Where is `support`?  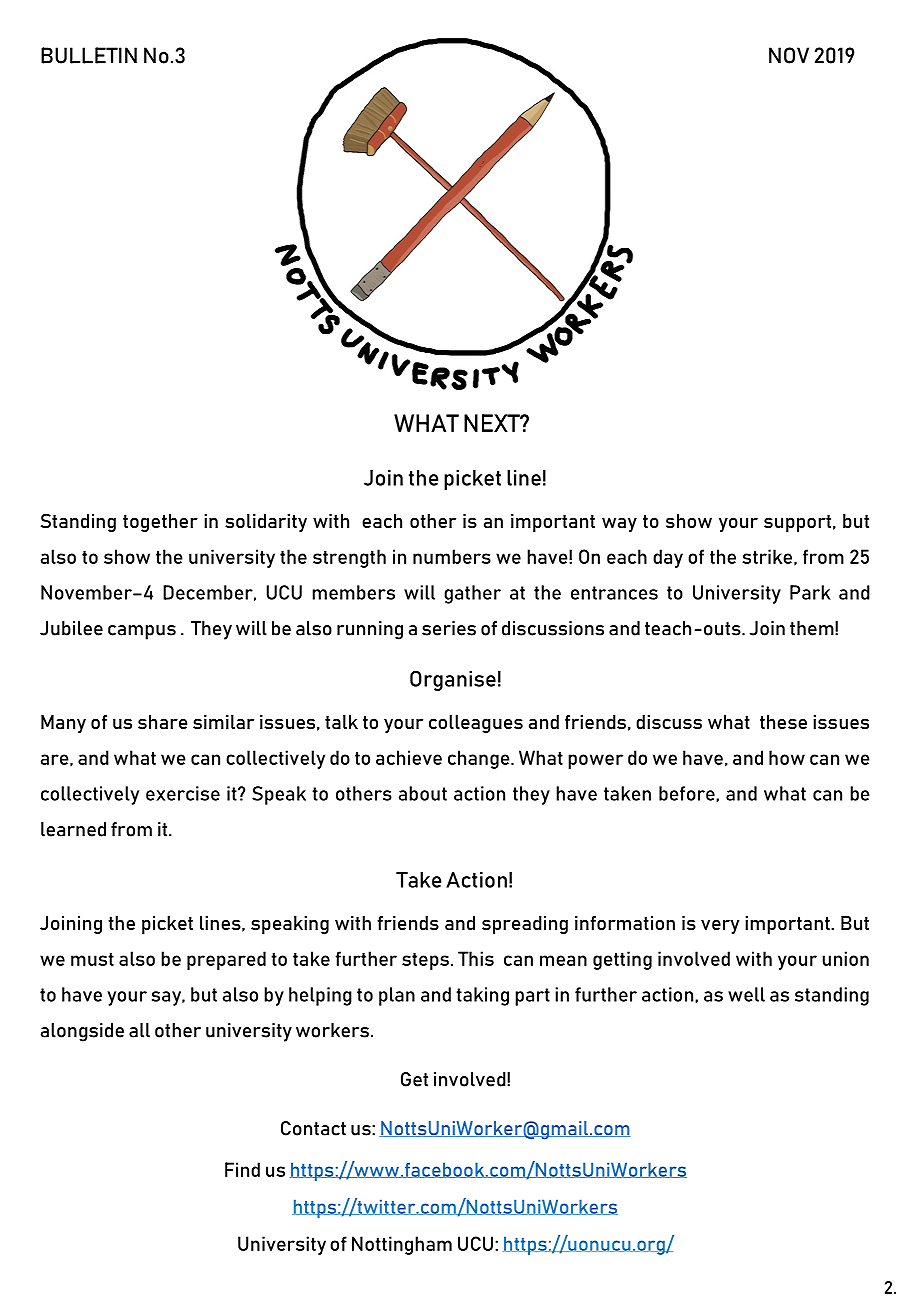 support is located at coordinates (797, 523).
